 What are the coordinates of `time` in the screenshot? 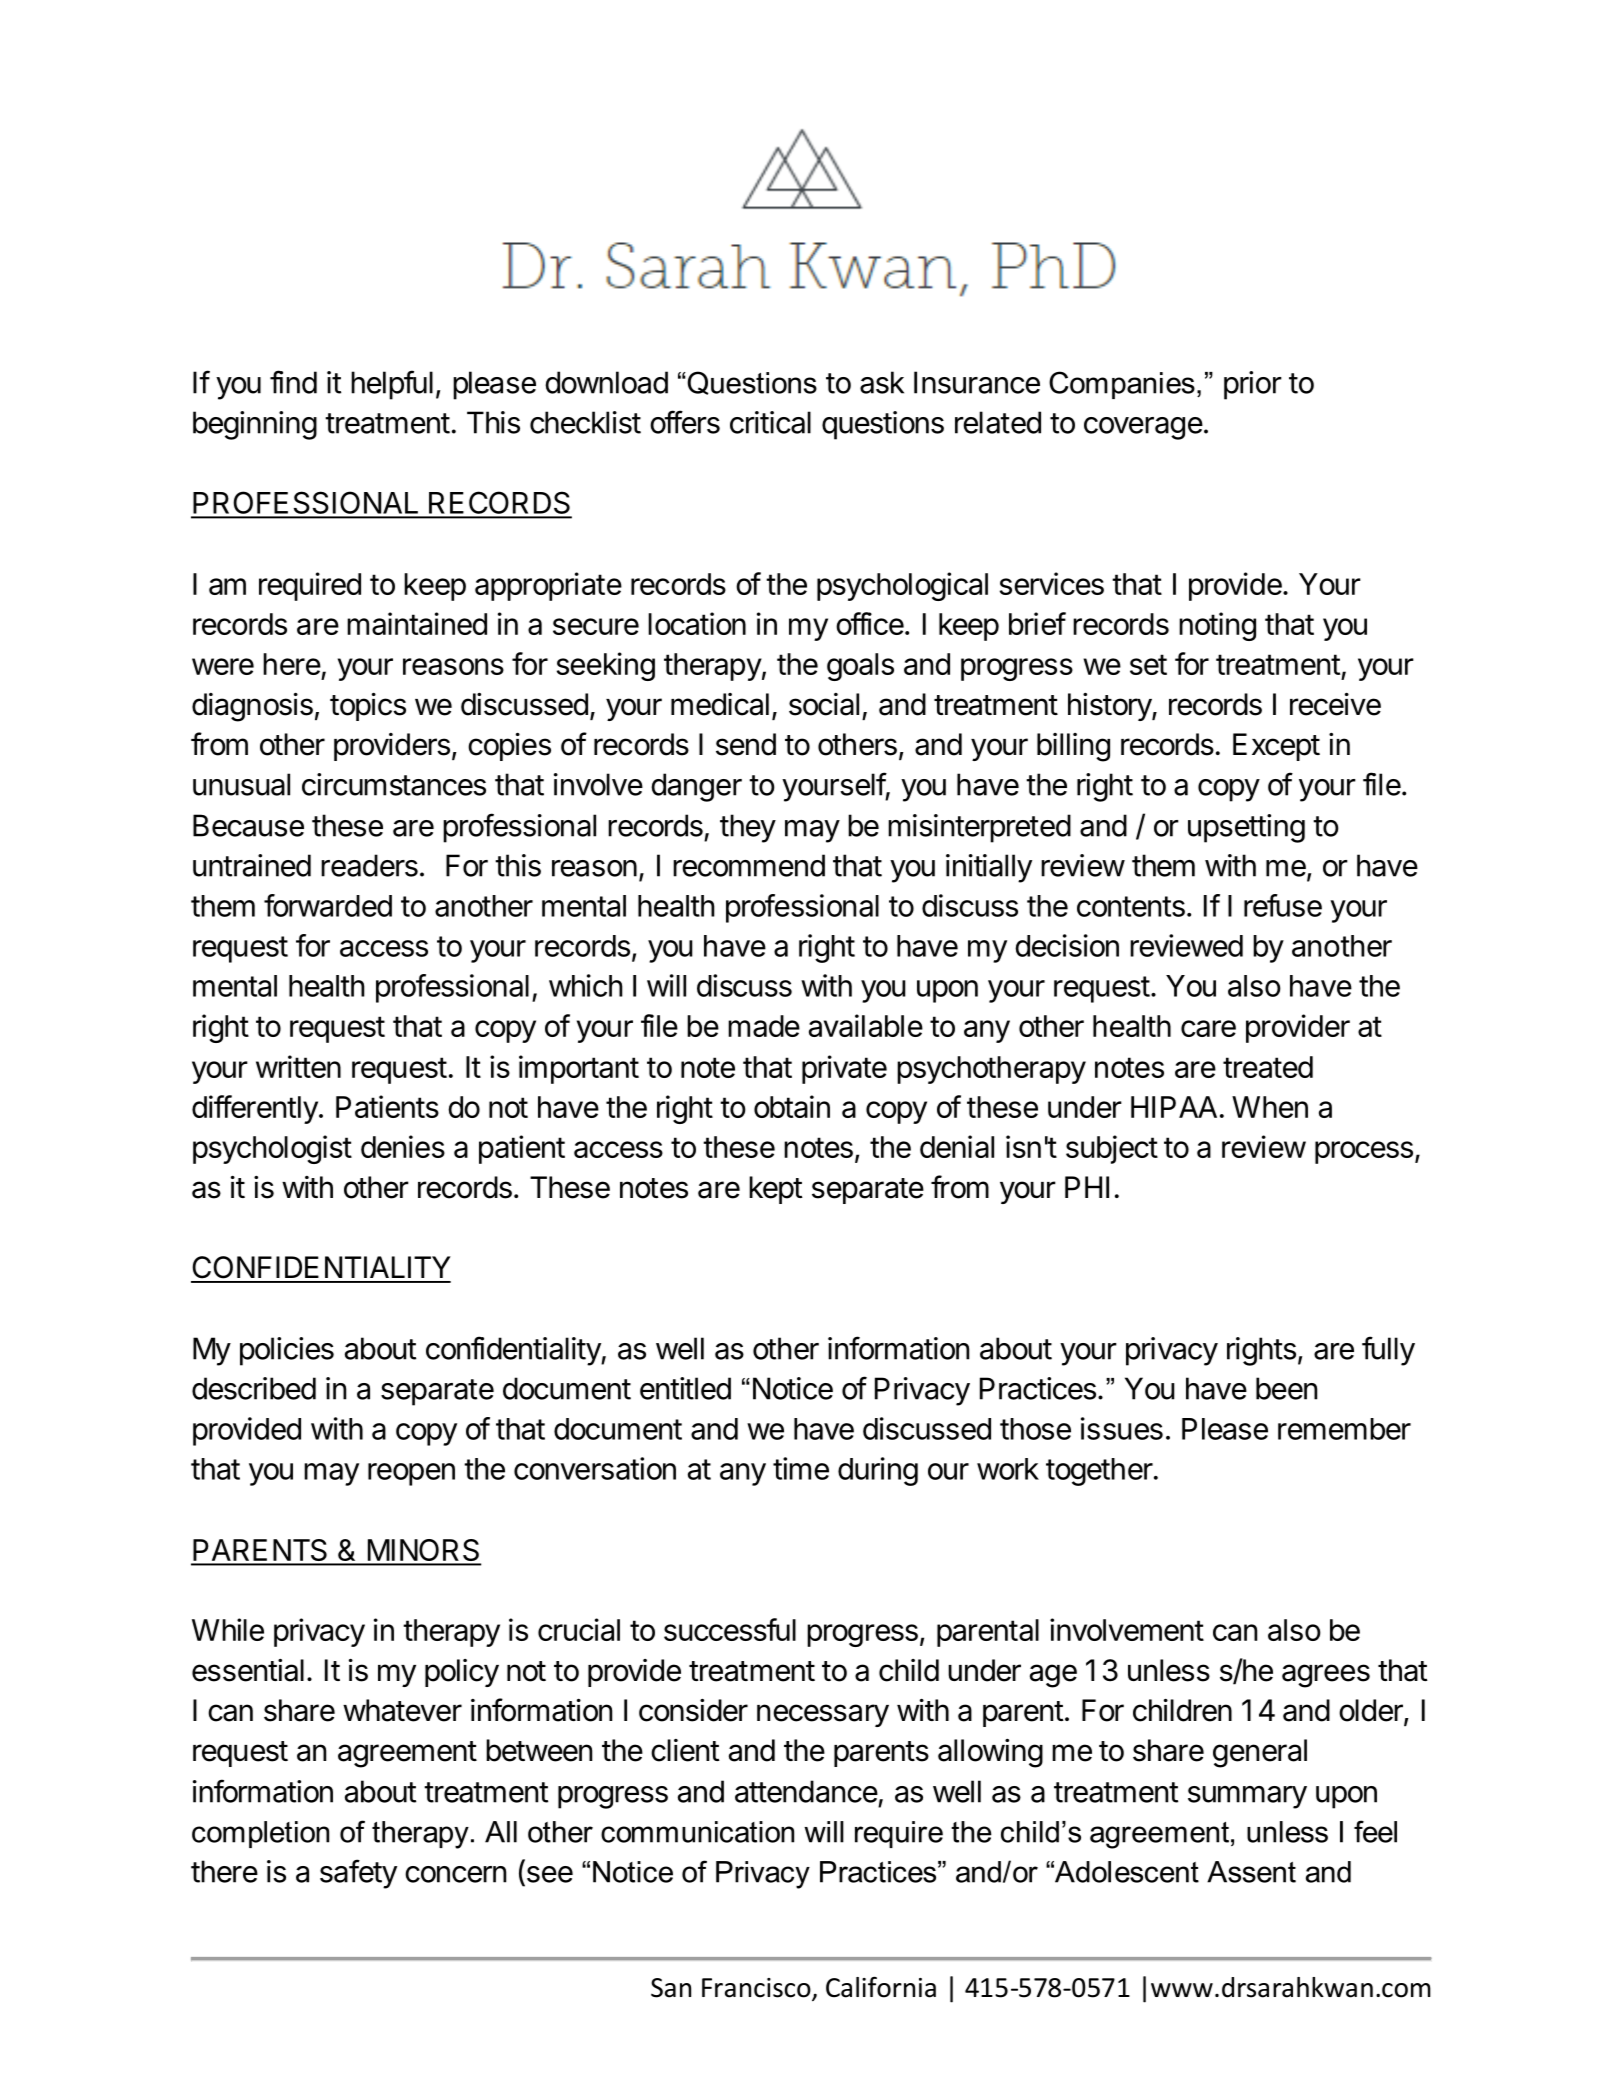 It's located at (801, 1468).
